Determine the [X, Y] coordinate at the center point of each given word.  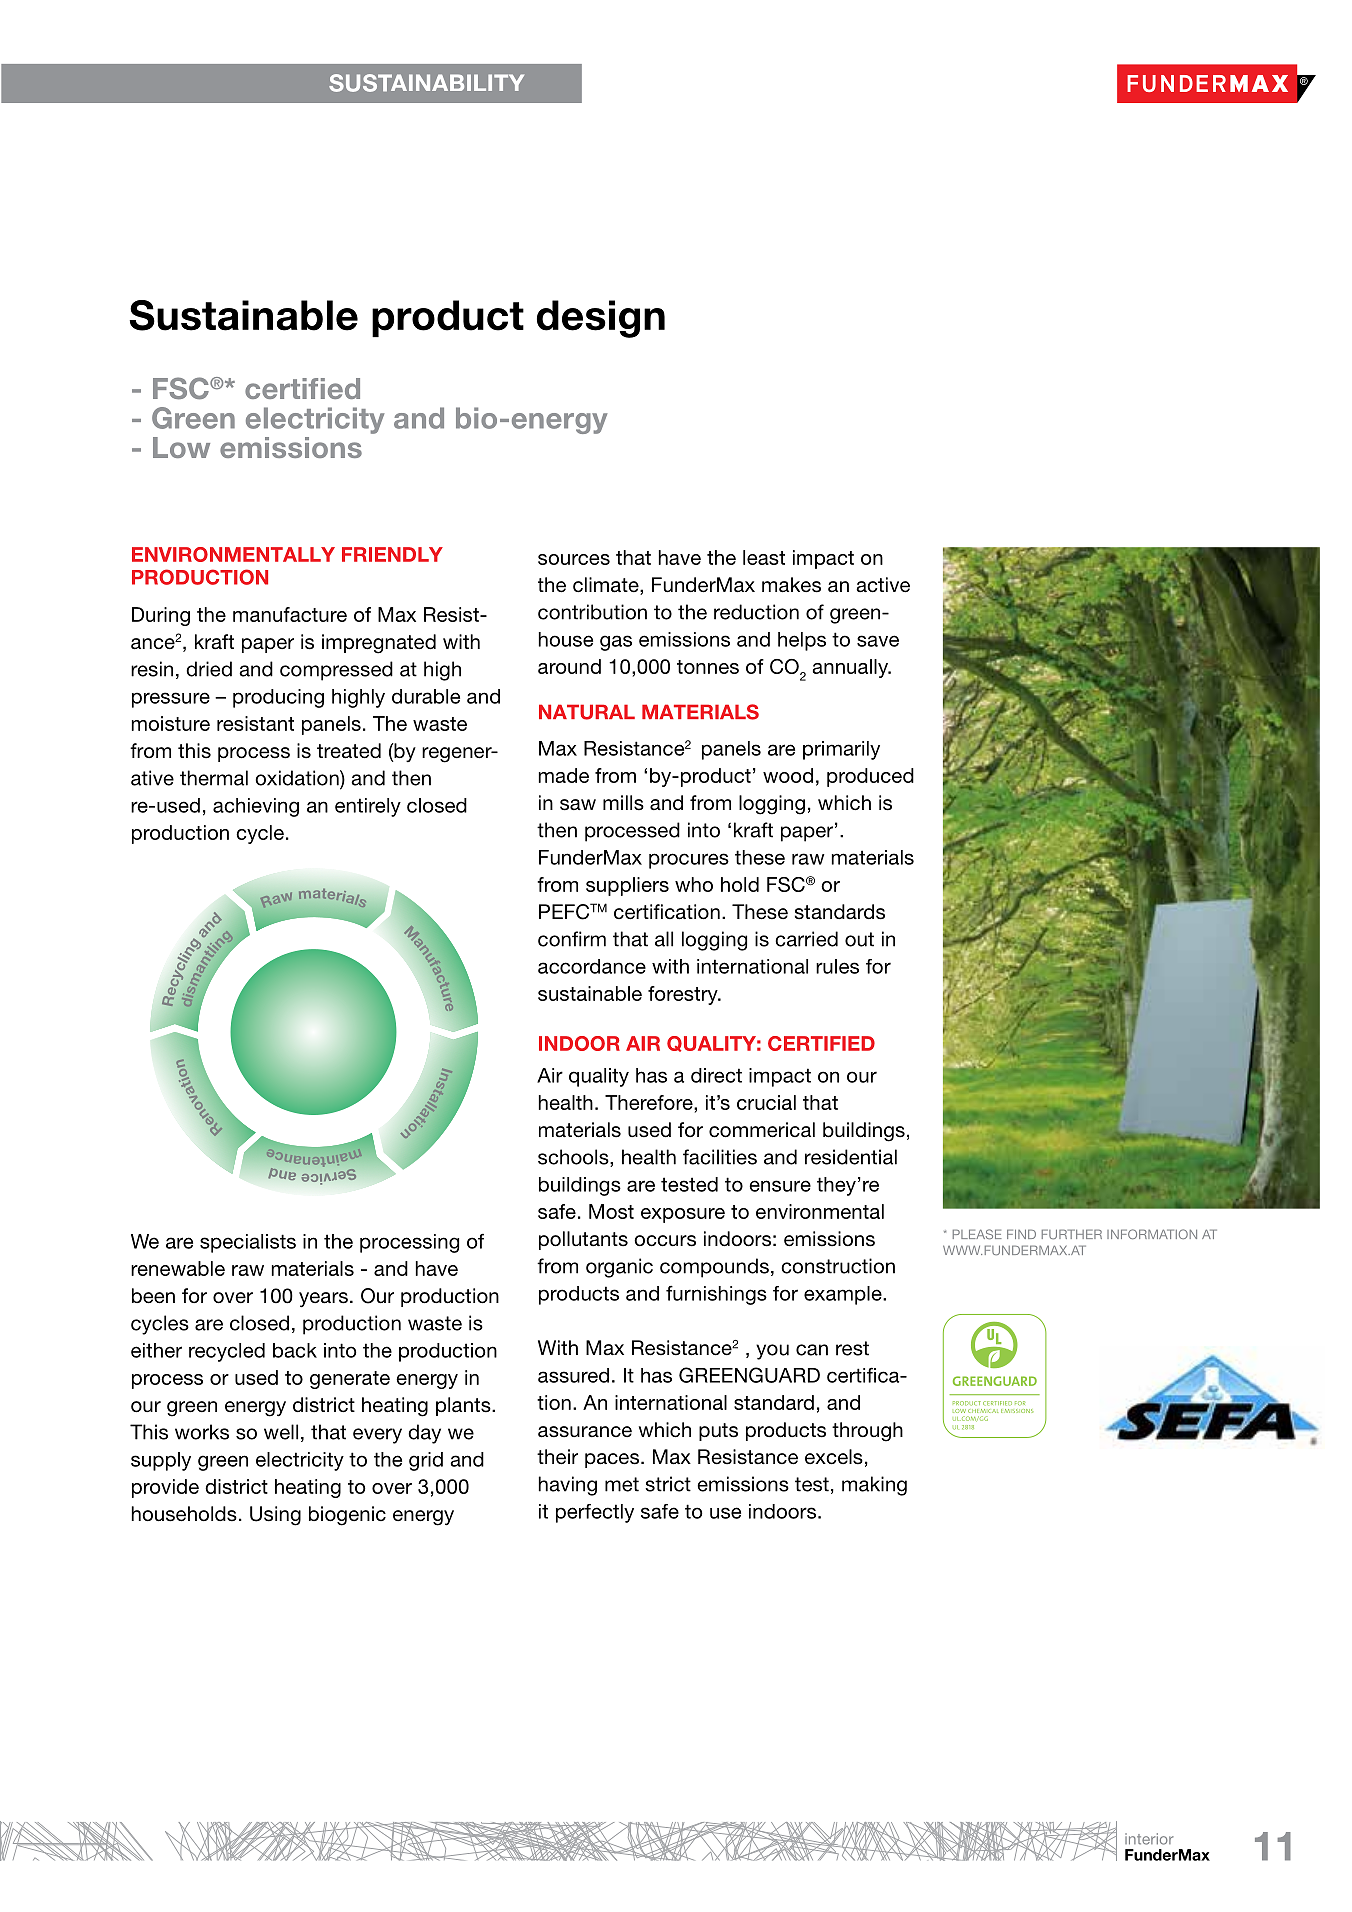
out [859, 939]
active [883, 585]
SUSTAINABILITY [426, 83]
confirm [572, 939]
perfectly [595, 1513]
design [601, 319]
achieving [256, 807]
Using [275, 1516]
